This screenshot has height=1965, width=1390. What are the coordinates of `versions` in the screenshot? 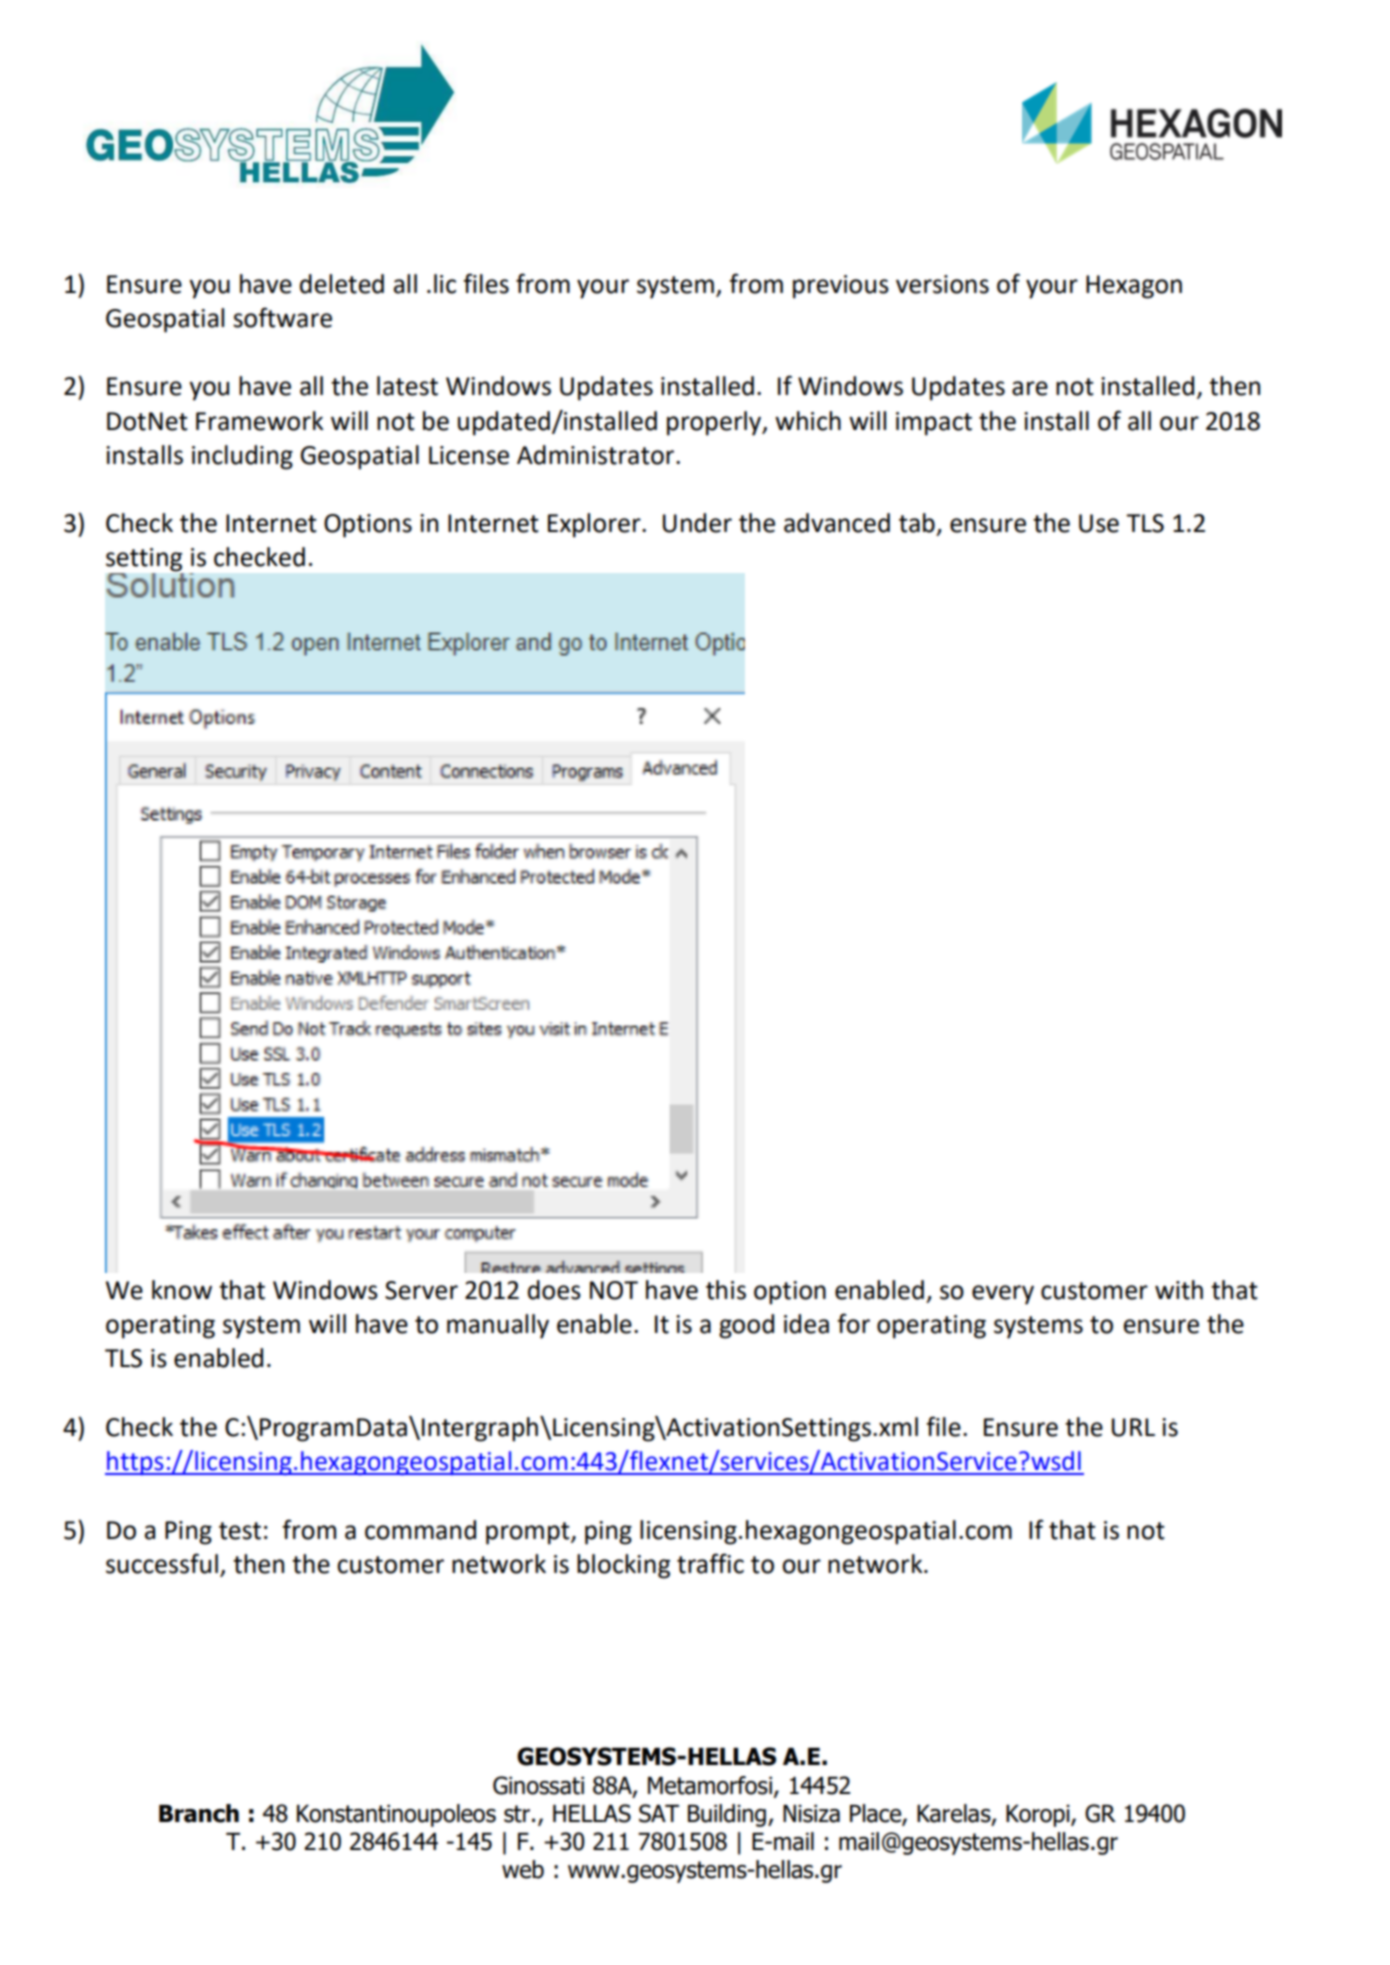 It's located at (942, 284).
